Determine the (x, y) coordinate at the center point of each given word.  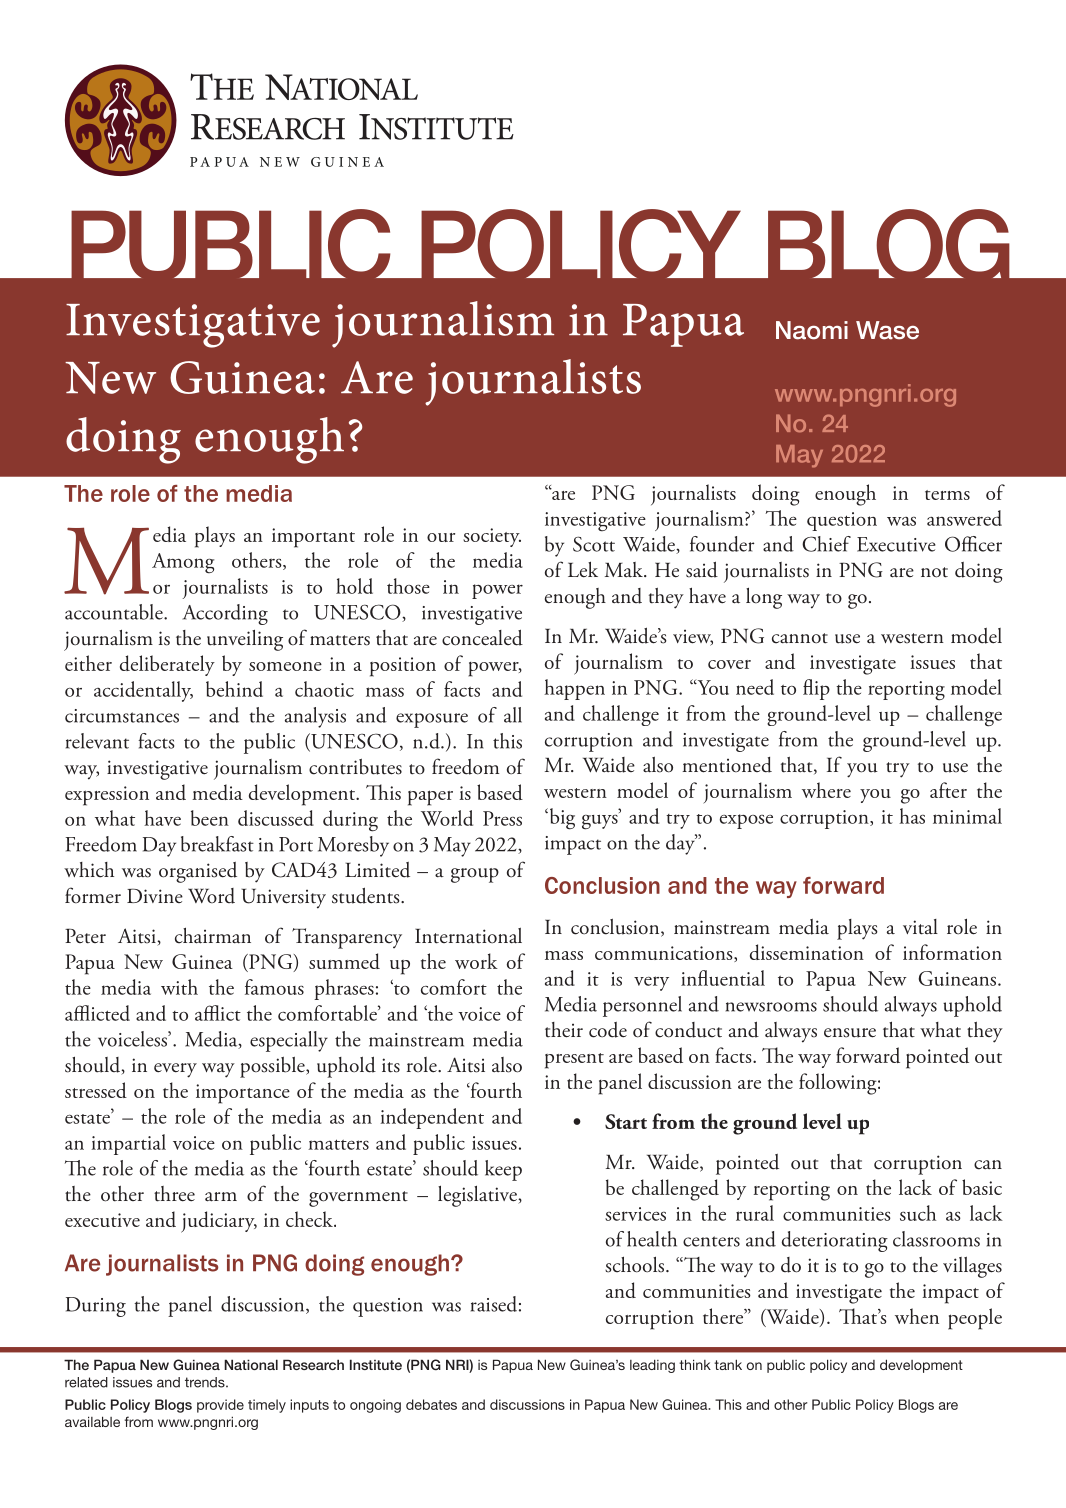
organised (198, 872)
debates (431, 1404)
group (475, 875)
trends (206, 1382)
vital (920, 927)
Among (183, 563)
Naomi (812, 330)
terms (947, 495)
